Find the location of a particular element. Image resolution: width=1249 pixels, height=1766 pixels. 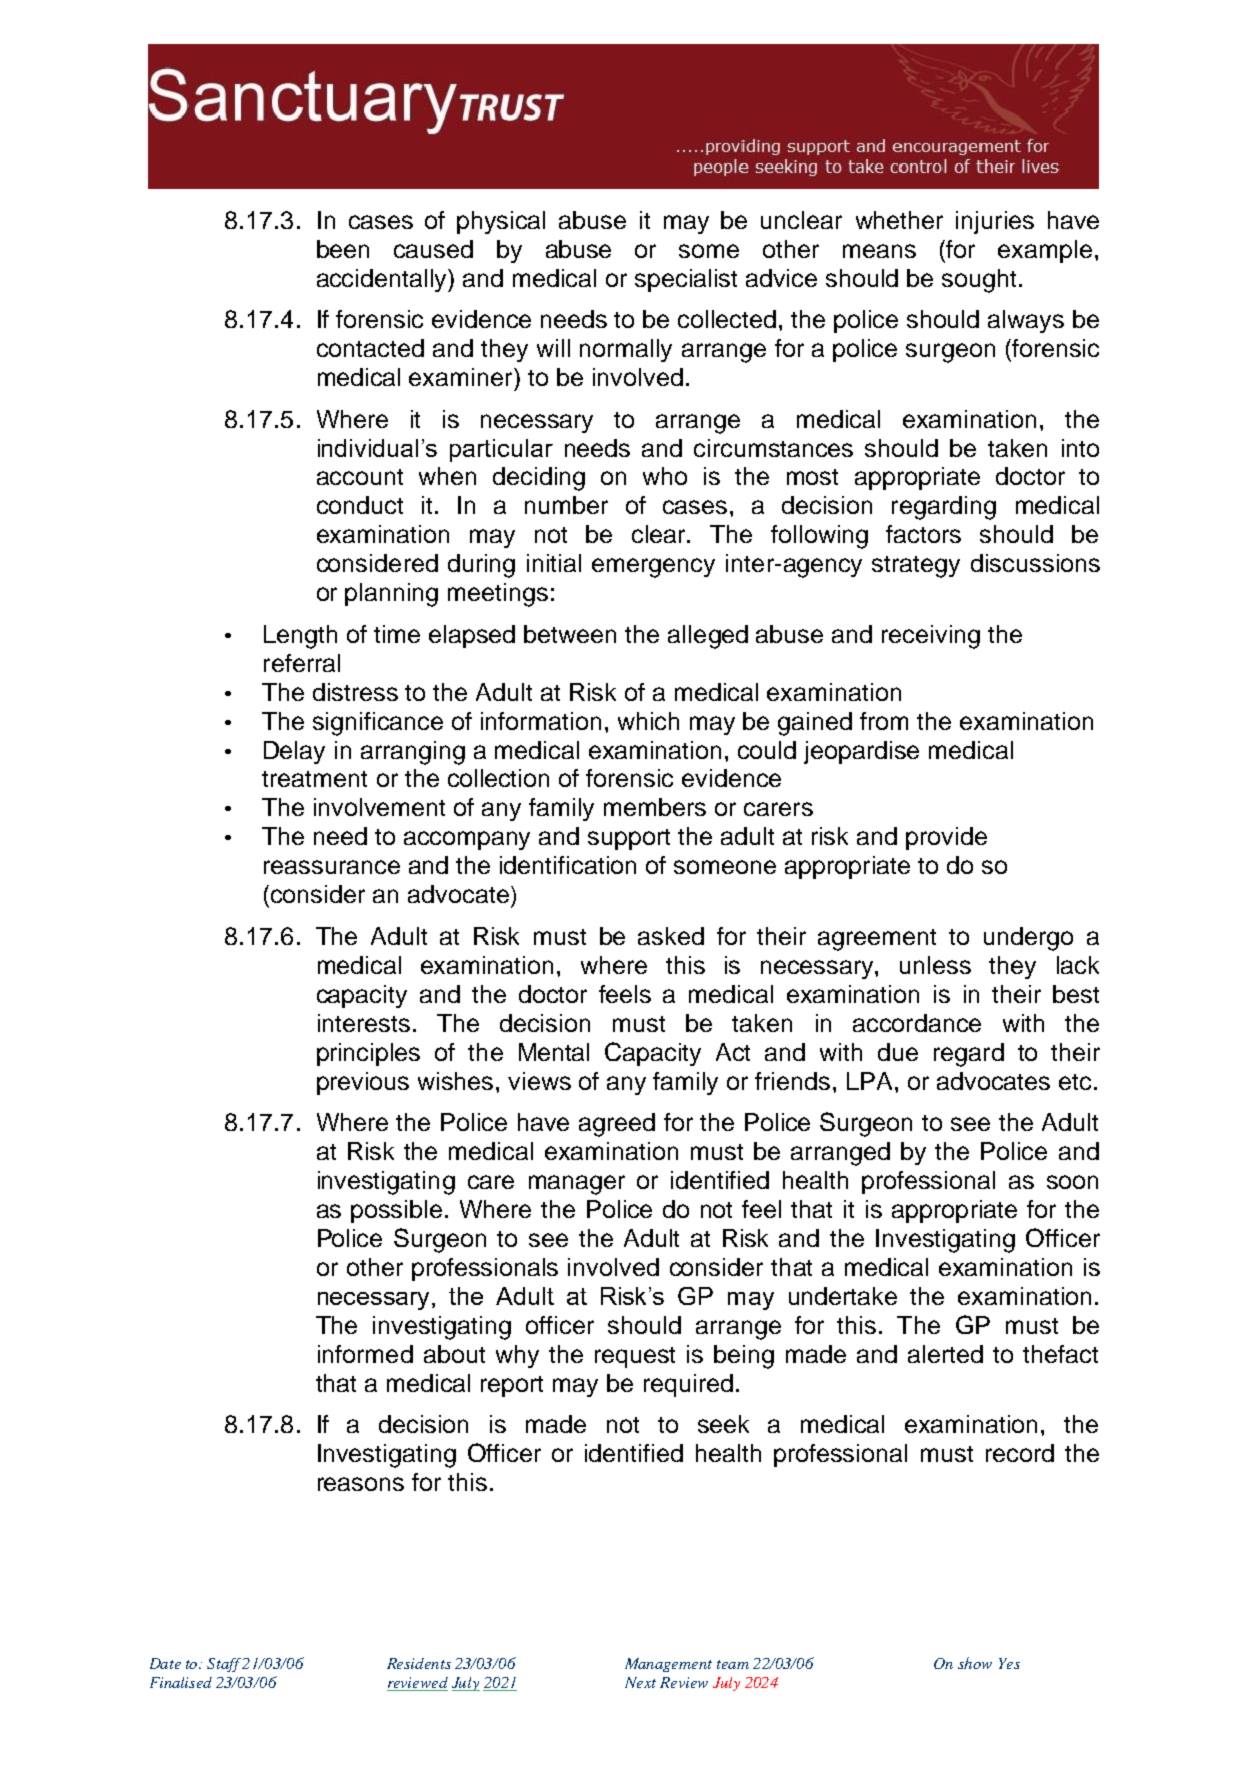

sought is located at coordinates (979, 281).
